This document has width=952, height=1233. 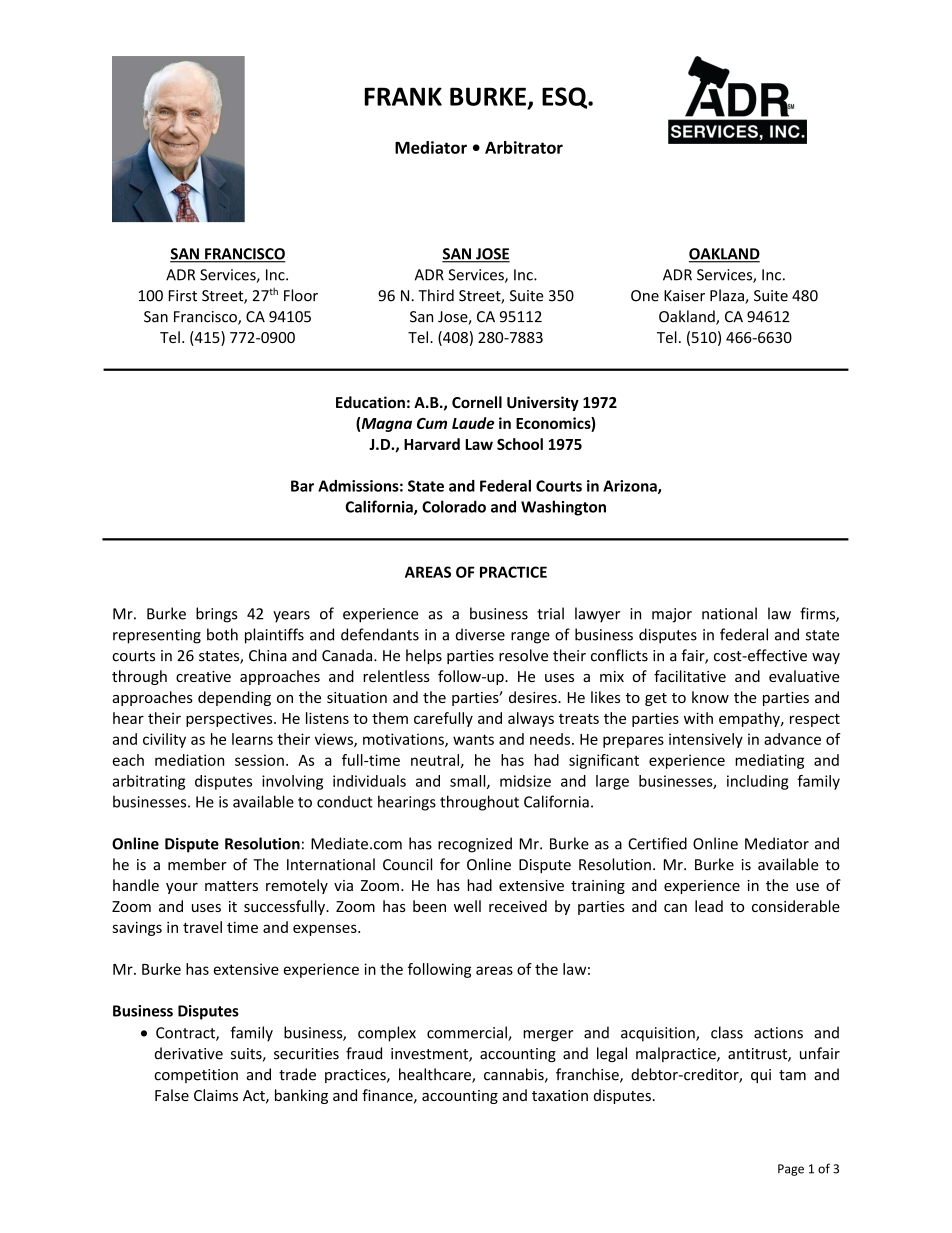 I want to click on Page, so click(x=791, y=1170).
